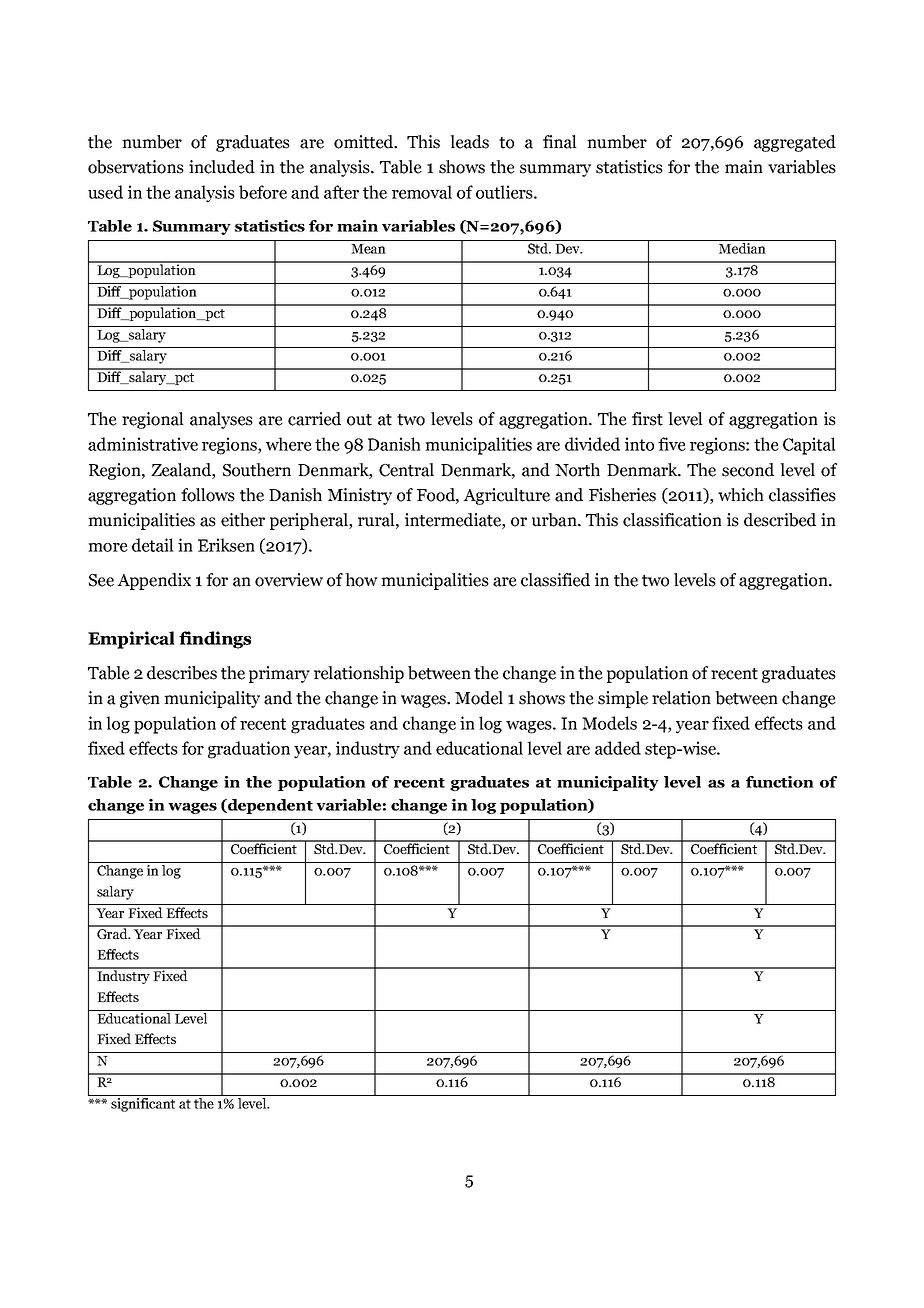 This screenshot has height=1308, width=924. I want to click on significant, so click(143, 1103).
